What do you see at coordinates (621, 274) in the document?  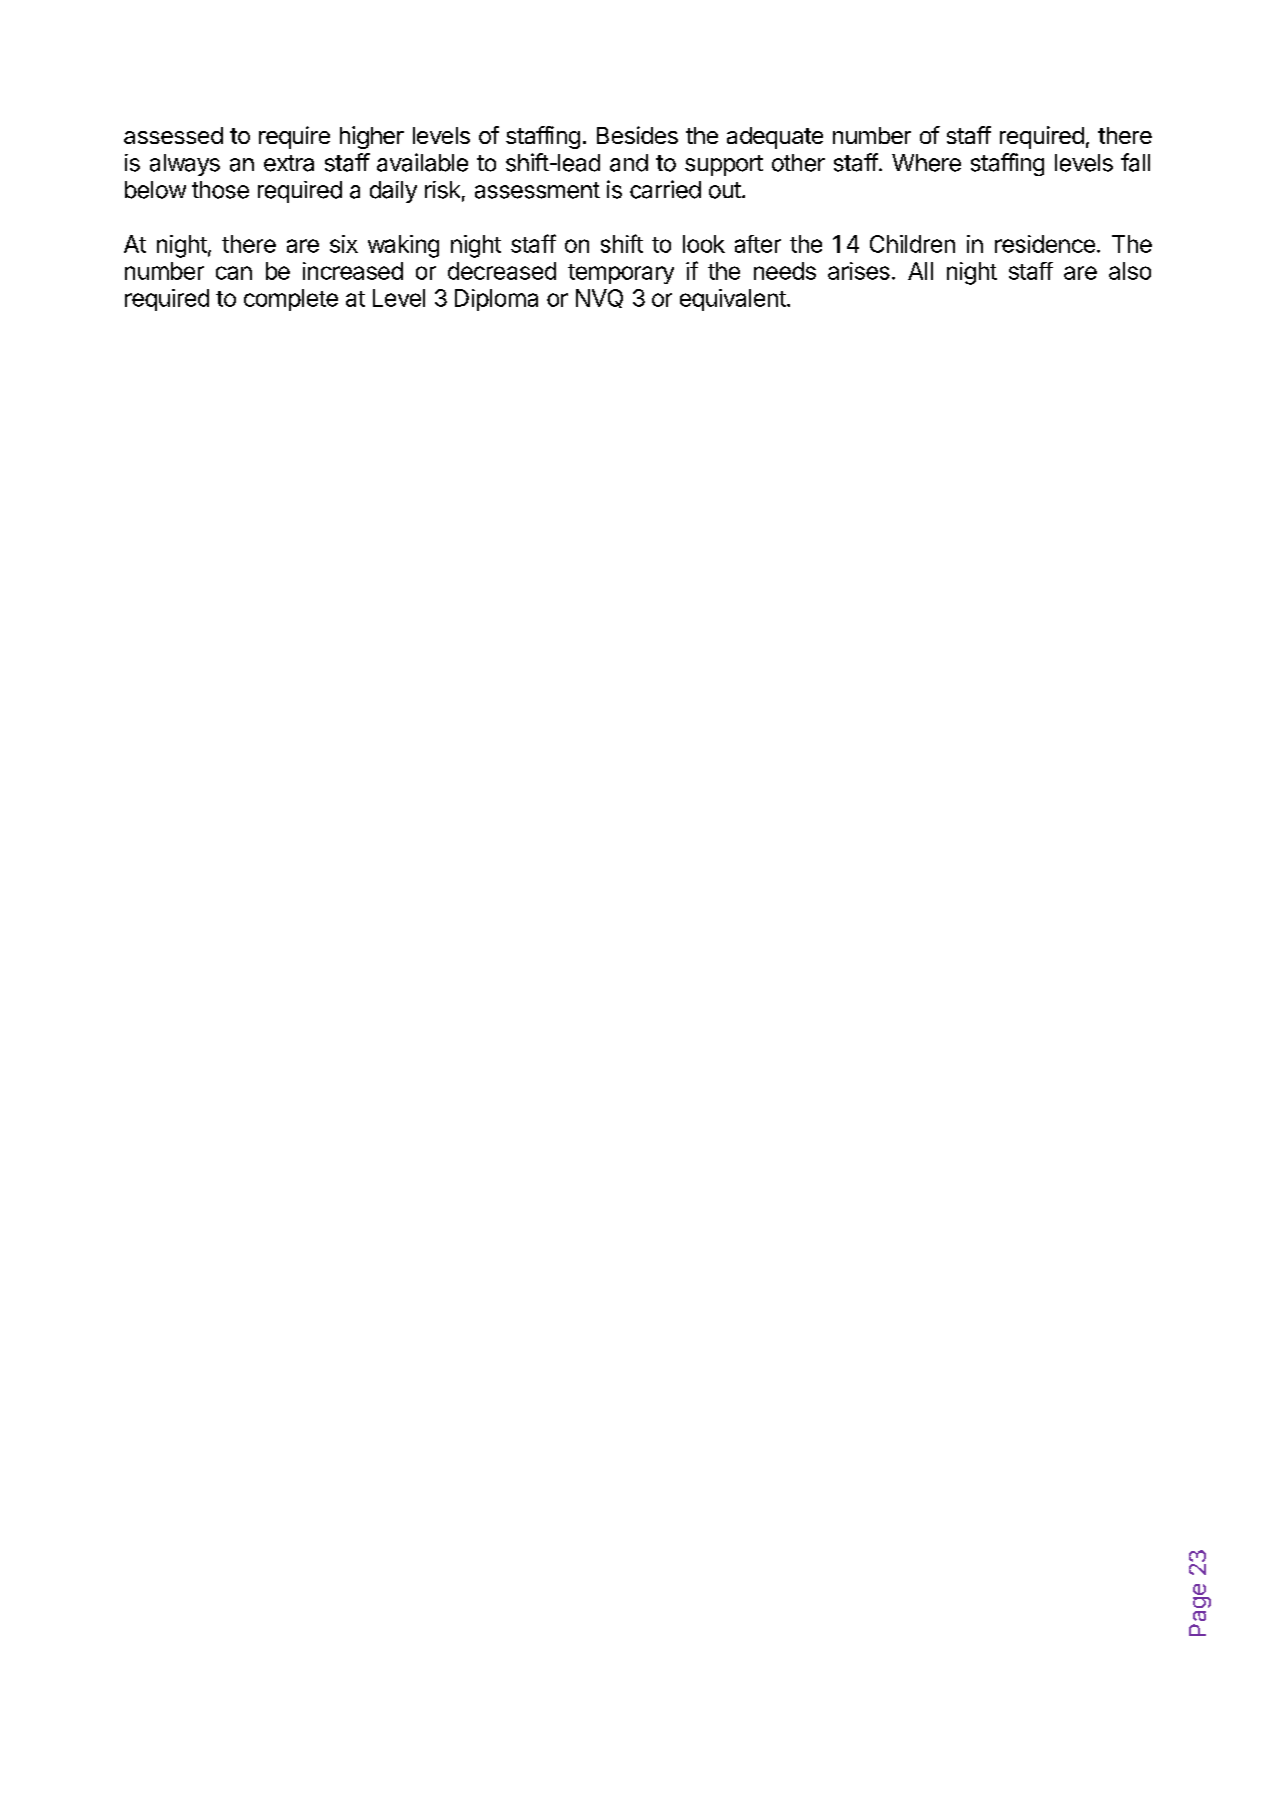 I see `temporary` at bounding box center [621, 274].
